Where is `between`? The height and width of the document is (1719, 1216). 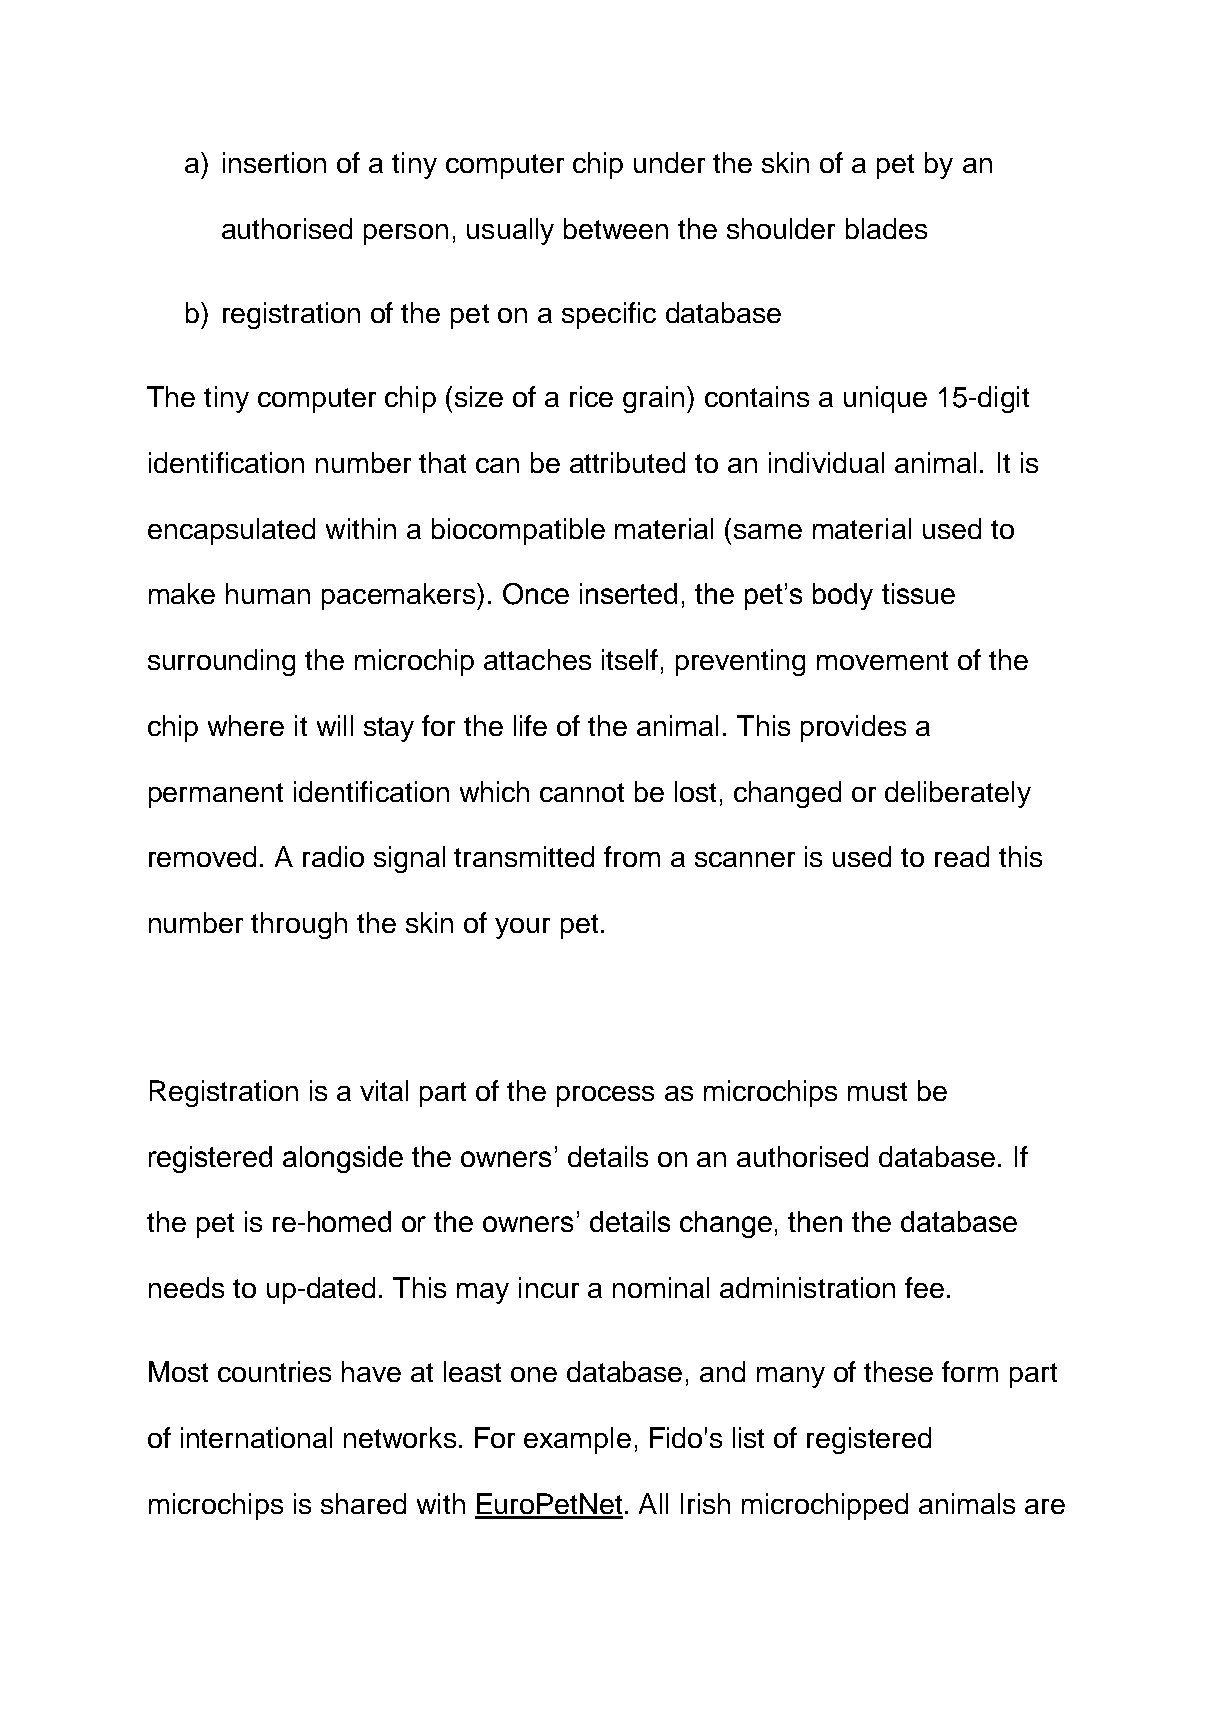
between is located at coordinates (616, 228).
